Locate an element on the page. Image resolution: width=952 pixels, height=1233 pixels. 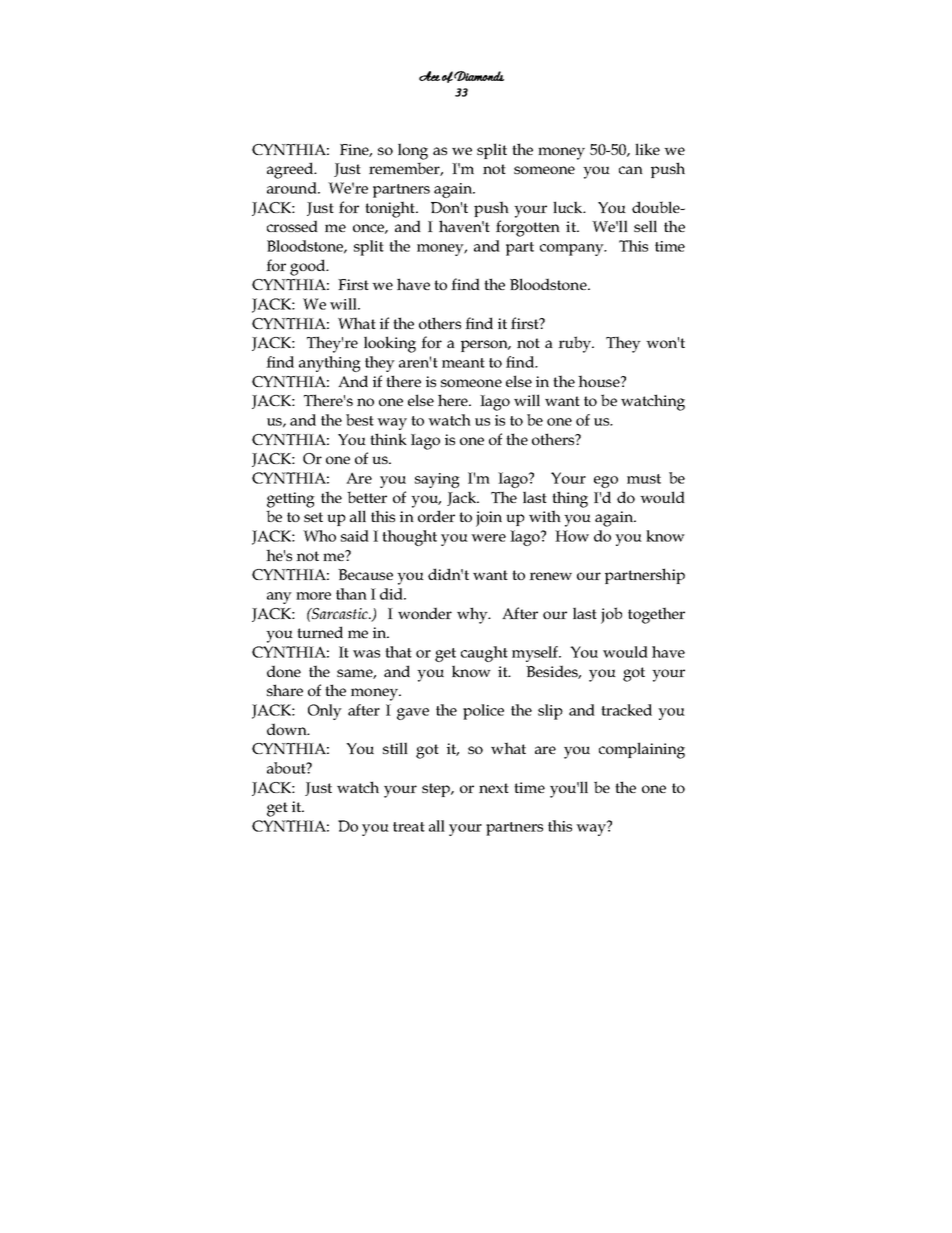
treat is located at coordinates (409, 827).
